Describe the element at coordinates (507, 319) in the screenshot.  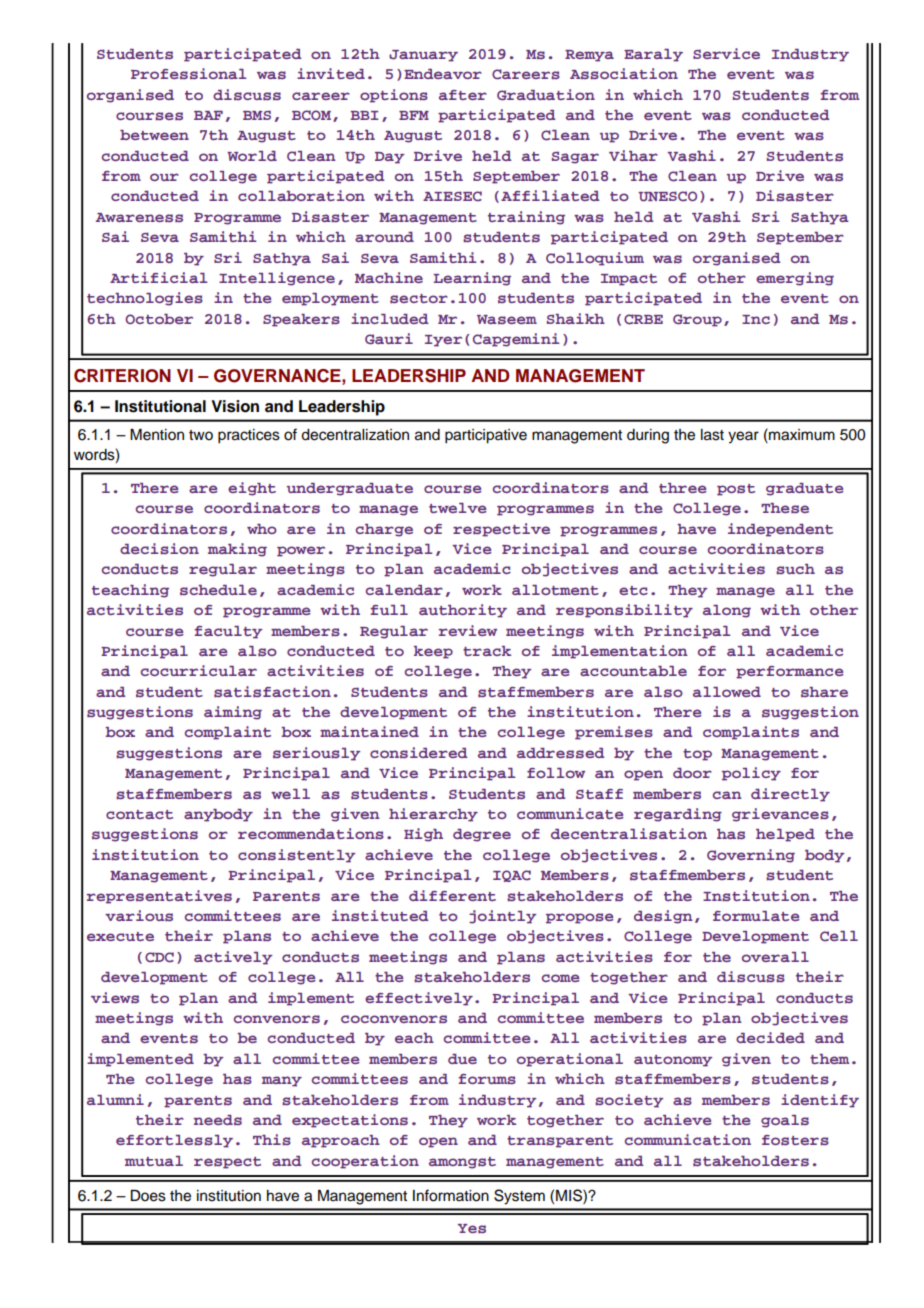
I see `Waseem` at that location.
